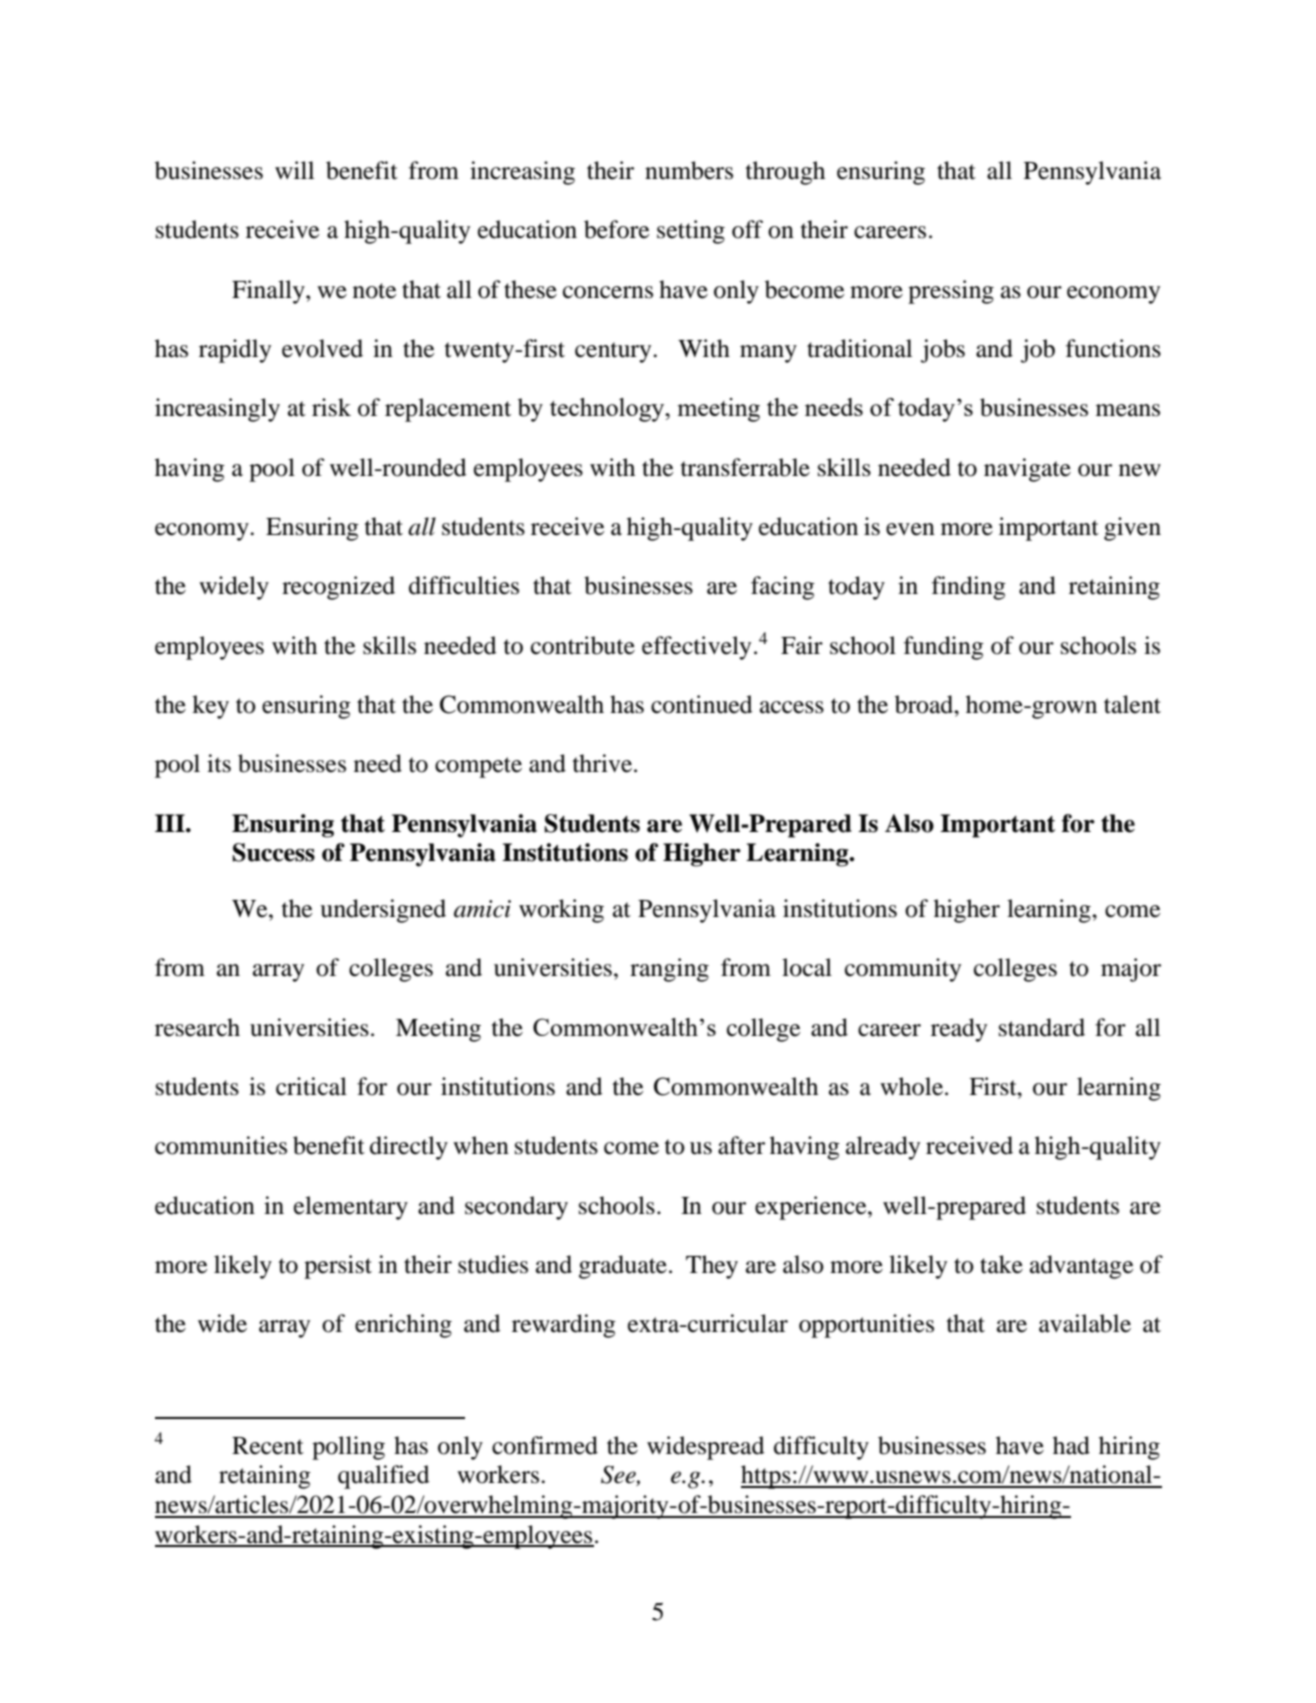  I want to click on will, so click(294, 170).
